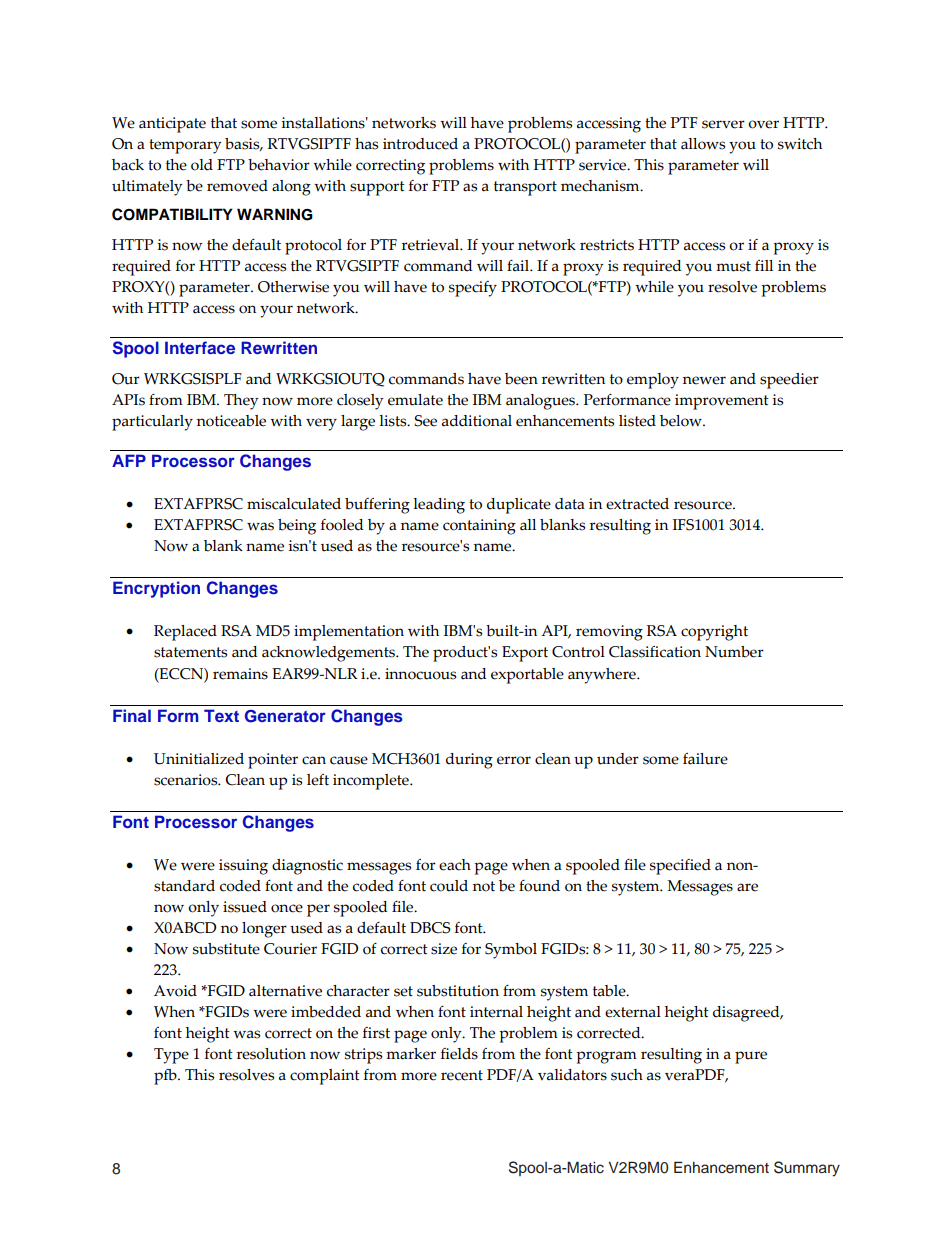 The height and width of the screenshot is (1233, 952). Describe the element at coordinates (171, 1056) in the screenshot. I see `Type` at that location.
